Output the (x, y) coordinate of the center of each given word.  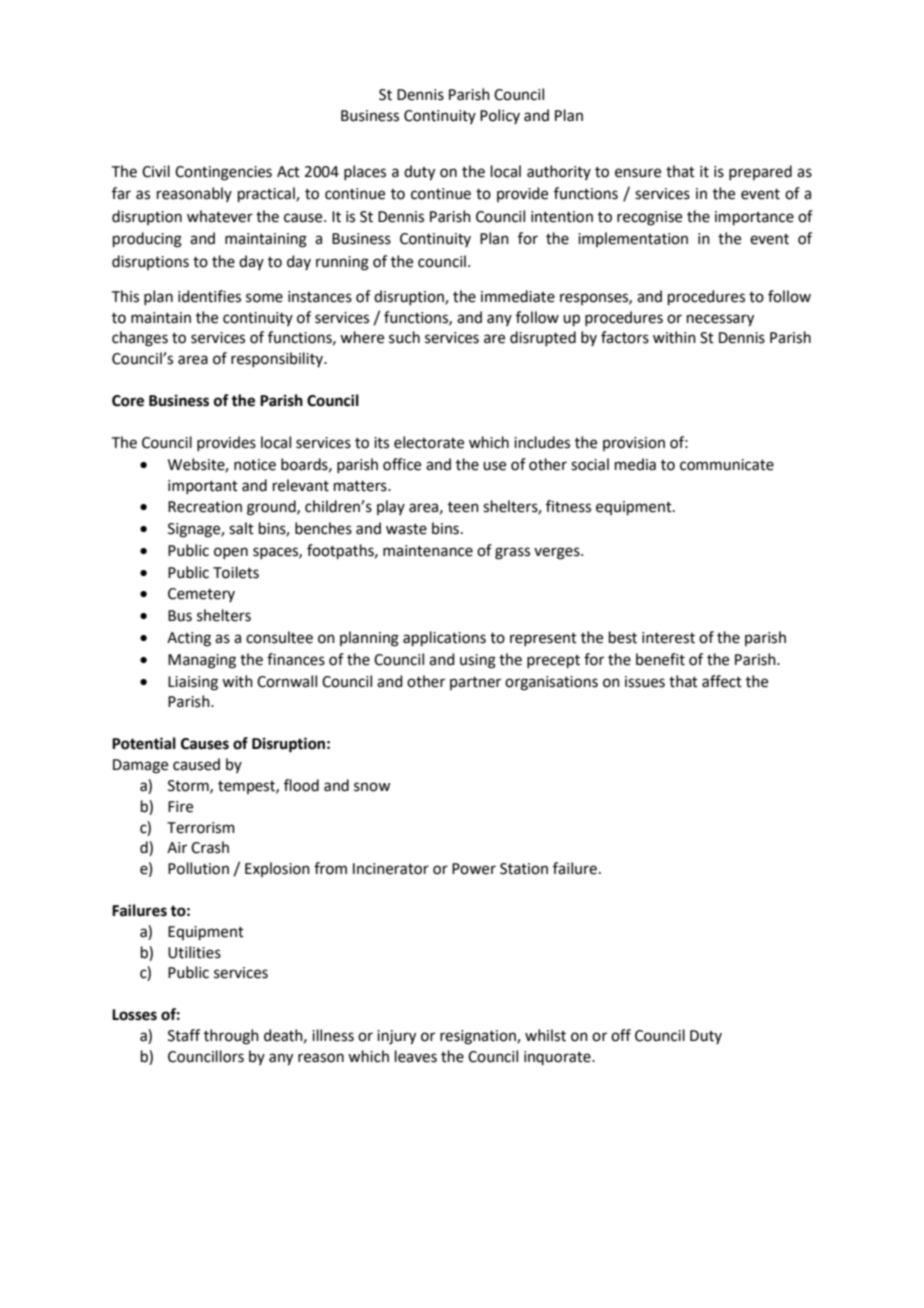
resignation (479, 1037)
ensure (638, 173)
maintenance (428, 551)
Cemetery (201, 595)
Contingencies (223, 173)
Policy (500, 116)
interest (668, 638)
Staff (184, 1035)
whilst (545, 1035)
